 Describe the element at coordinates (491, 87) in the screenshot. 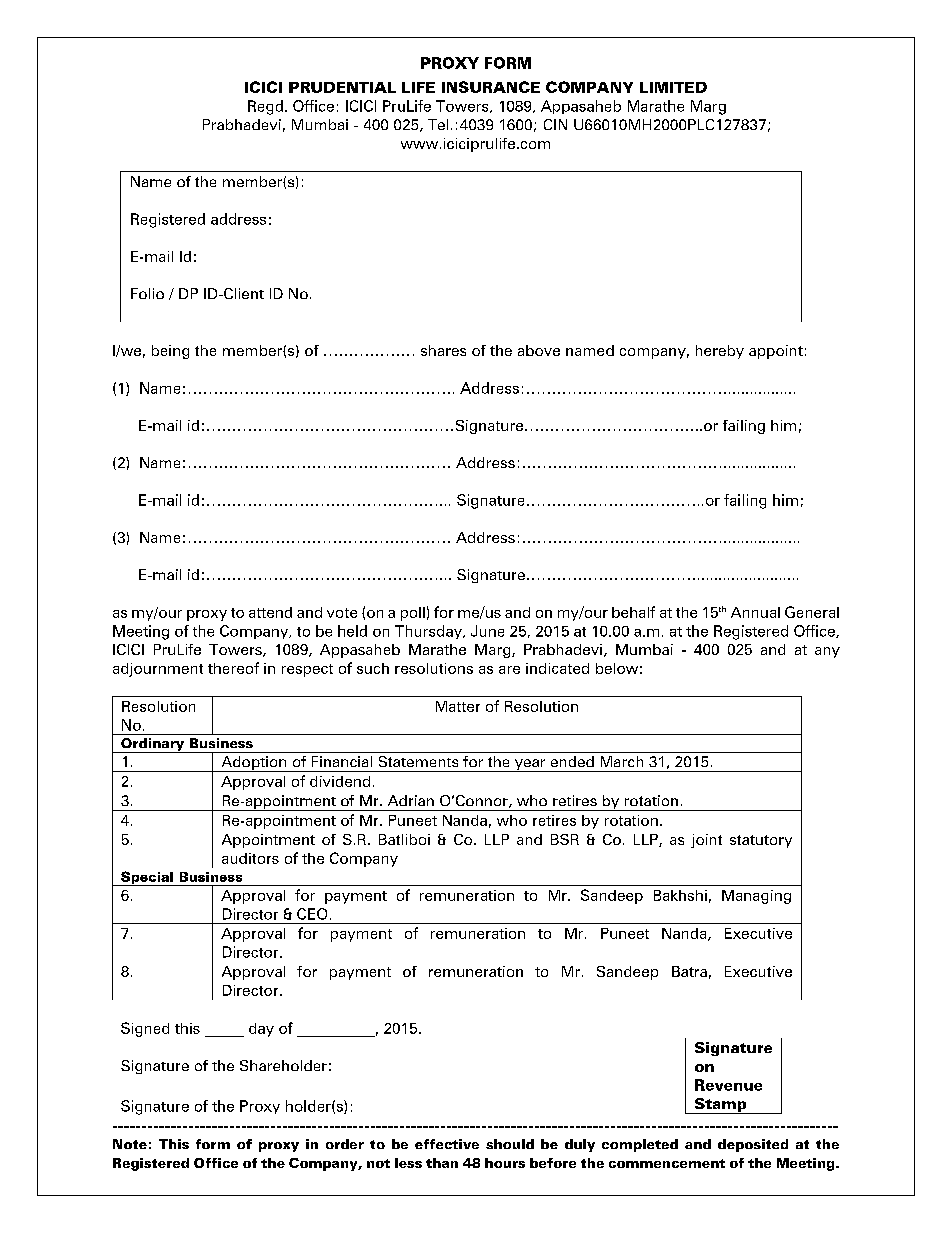

I see `INSURANCE` at that location.
